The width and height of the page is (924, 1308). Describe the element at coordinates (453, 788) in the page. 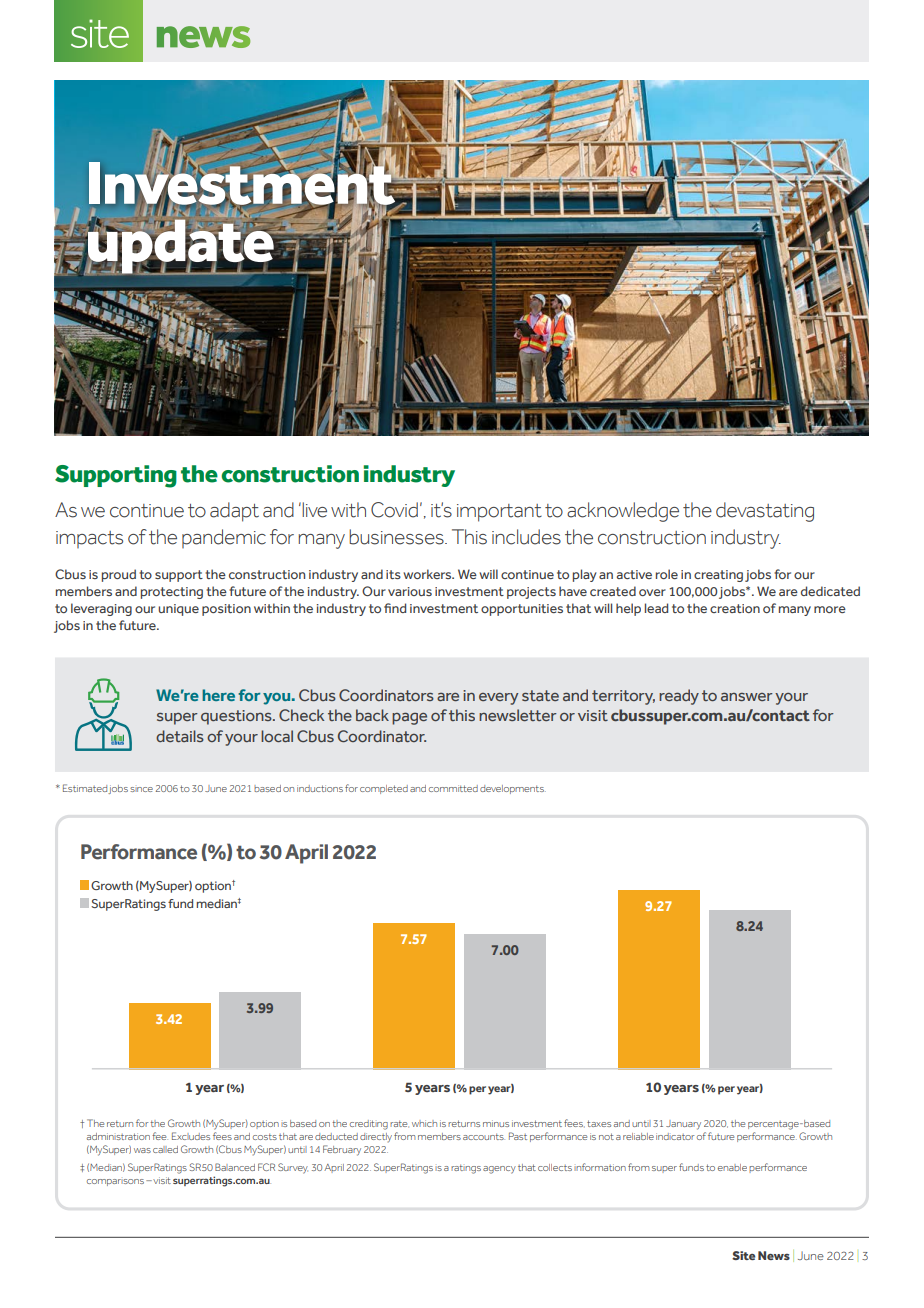

I see `committed` at that location.
